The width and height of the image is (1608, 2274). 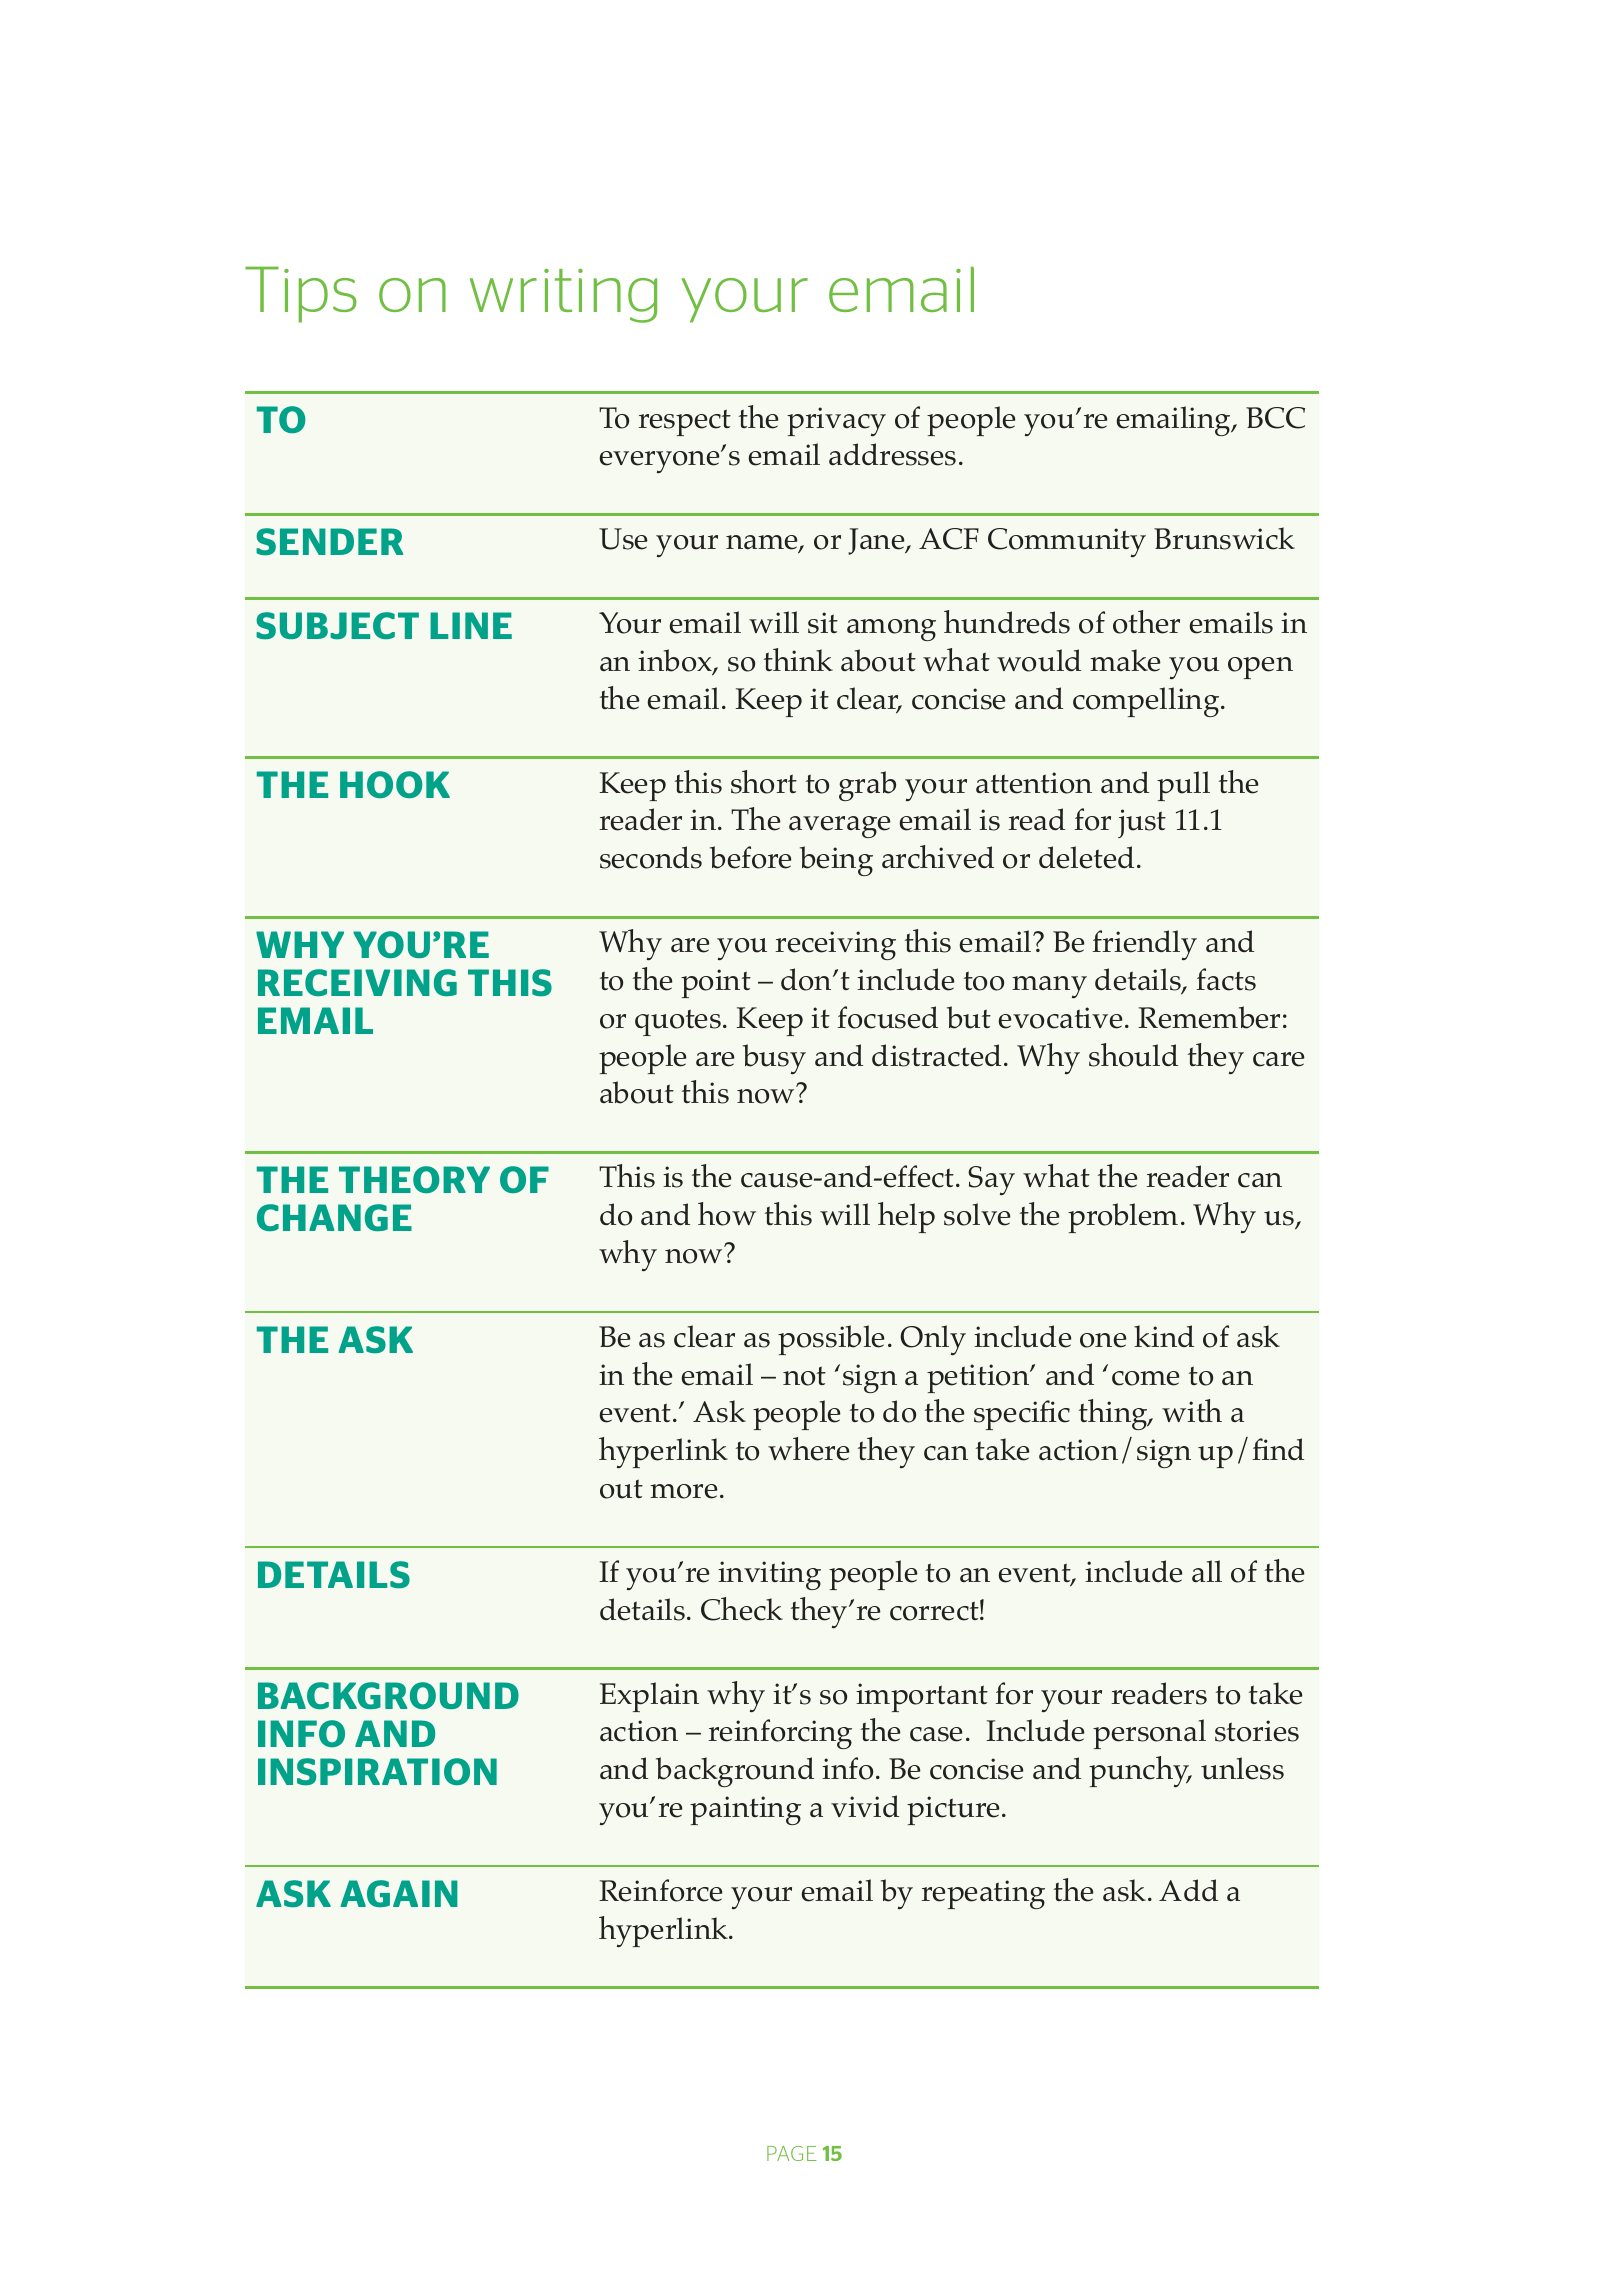 What do you see at coordinates (727, 1214) in the image?
I see `how` at bounding box center [727, 1214].
